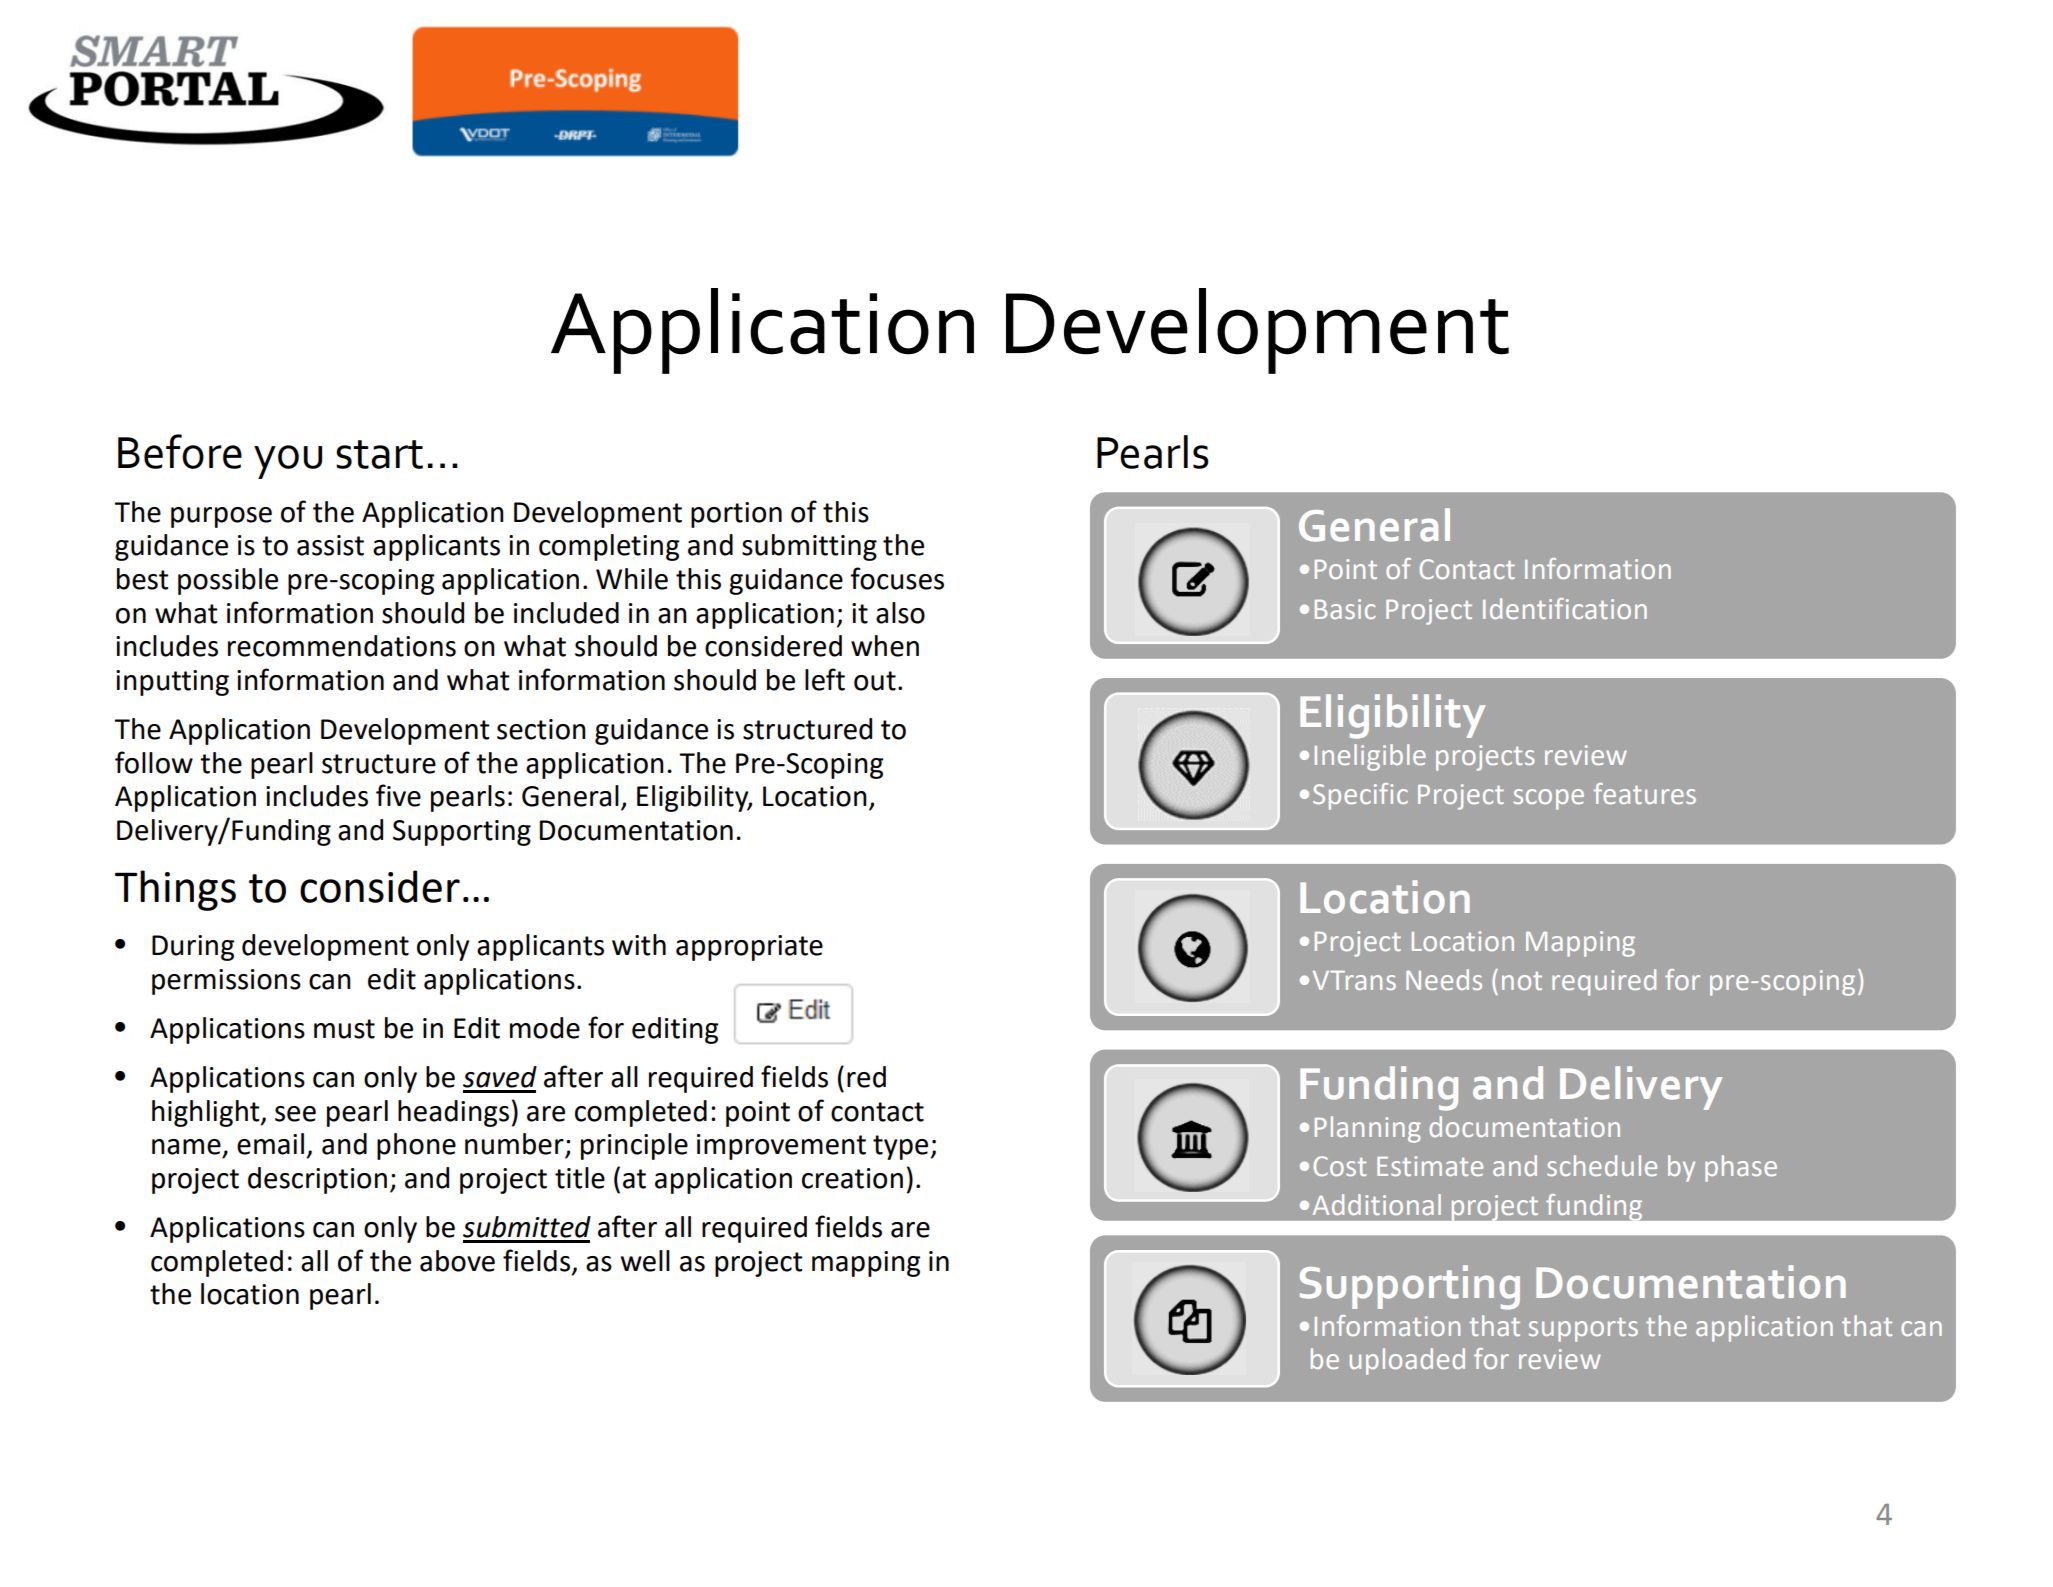 This page has width=2053, height=1587. Describe the element at coordinates (288, 462) in the page. I see `you` at that location.
